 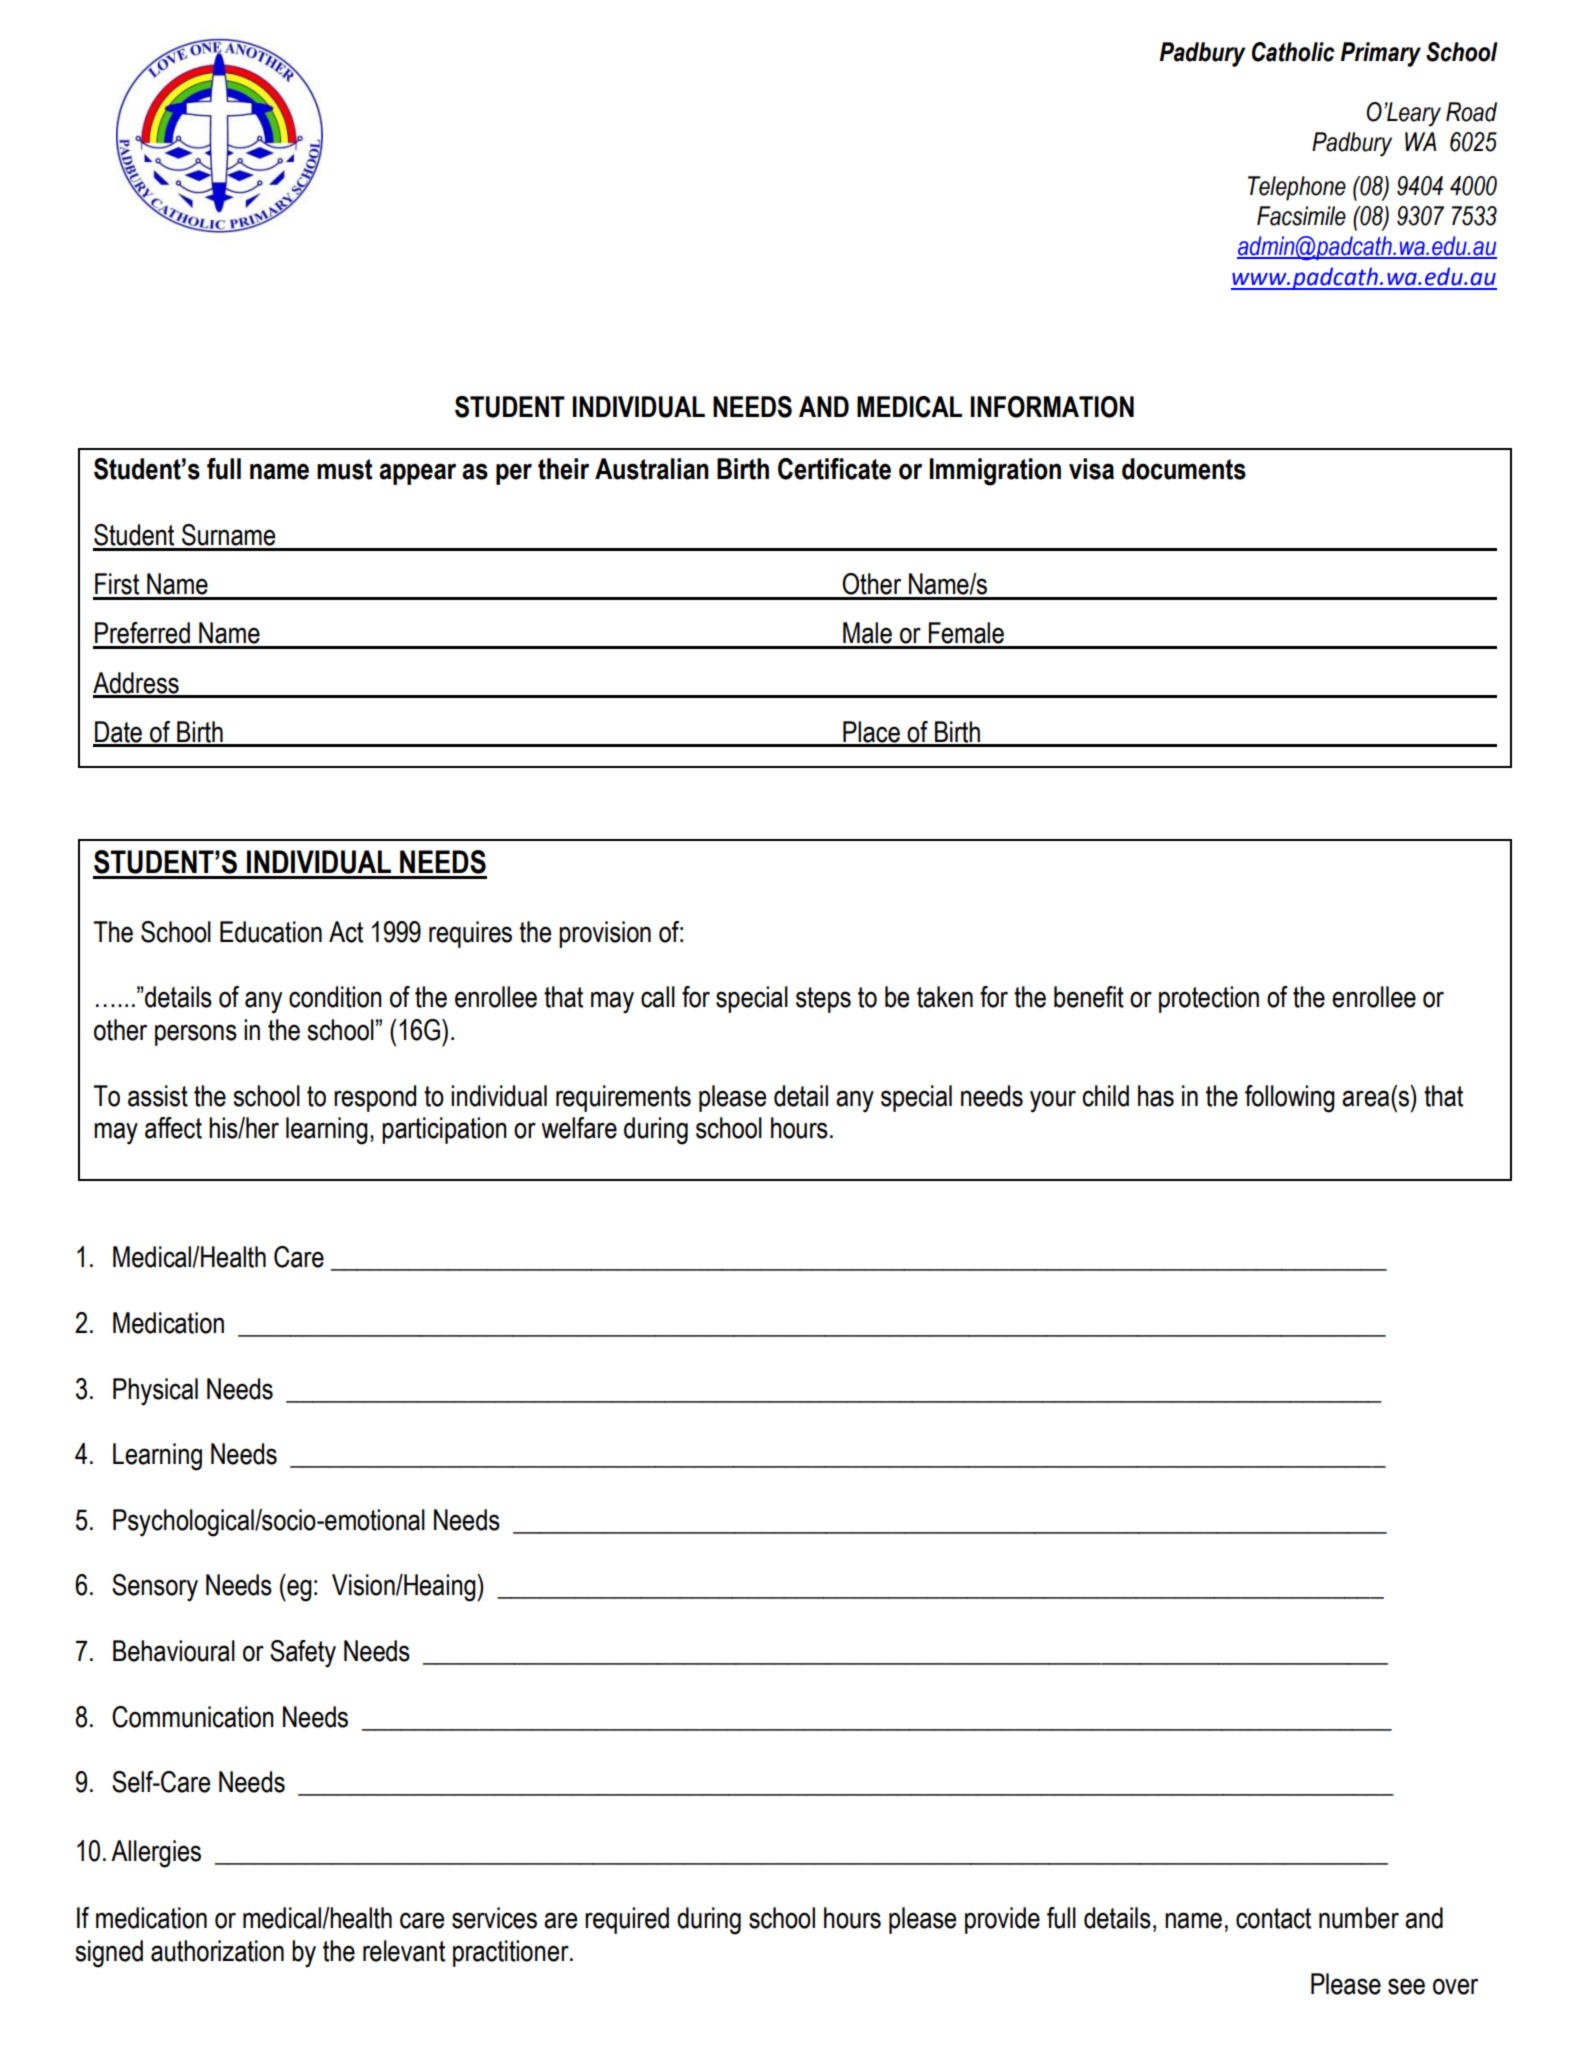 What do you see at coordinates (1052, 407) in the image?
I see `INFORMATION` at bounding box center [1052, 407].
